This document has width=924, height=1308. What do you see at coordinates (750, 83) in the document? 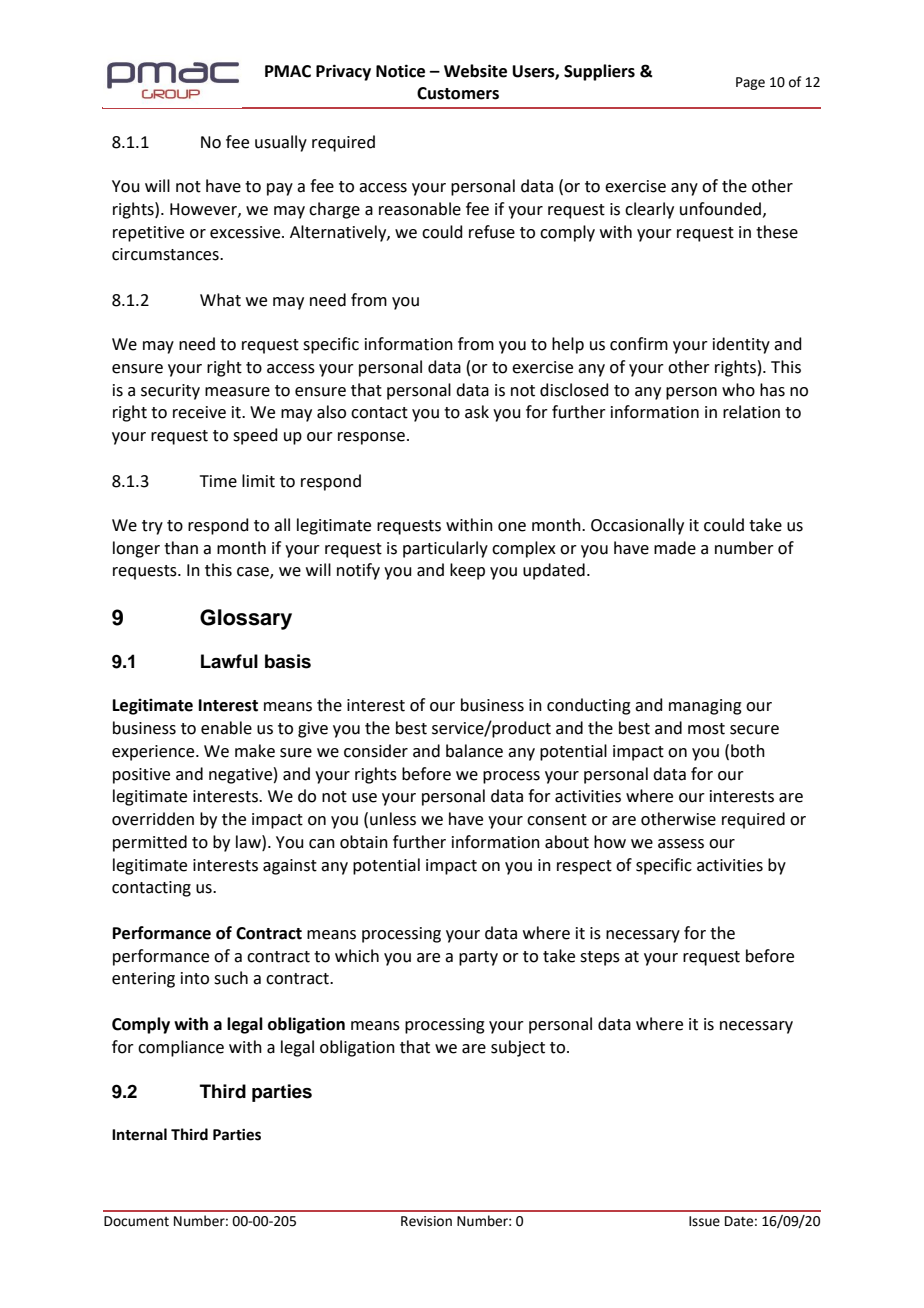
I see `Page` at bounding box center [750, 83].
